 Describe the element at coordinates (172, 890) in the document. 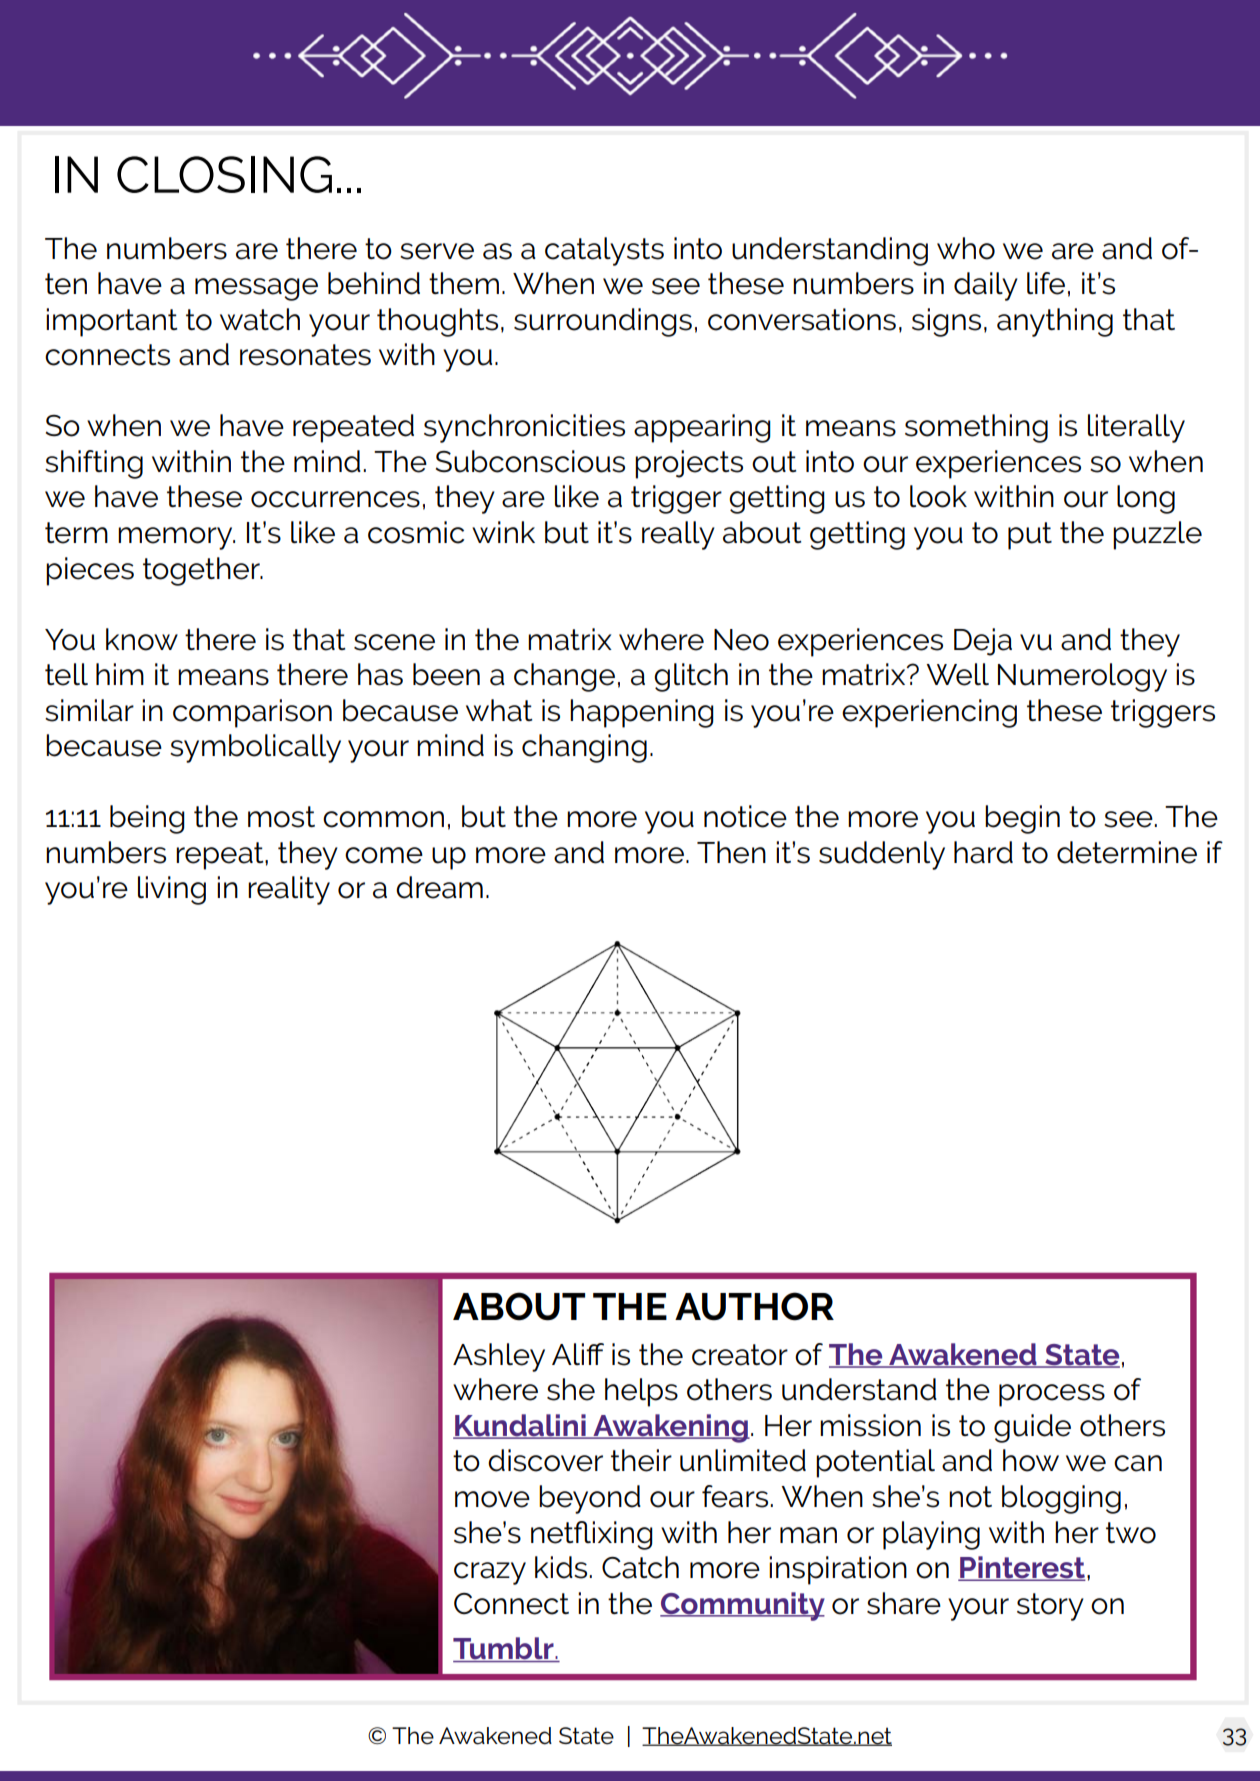

I see `living` at that location.
